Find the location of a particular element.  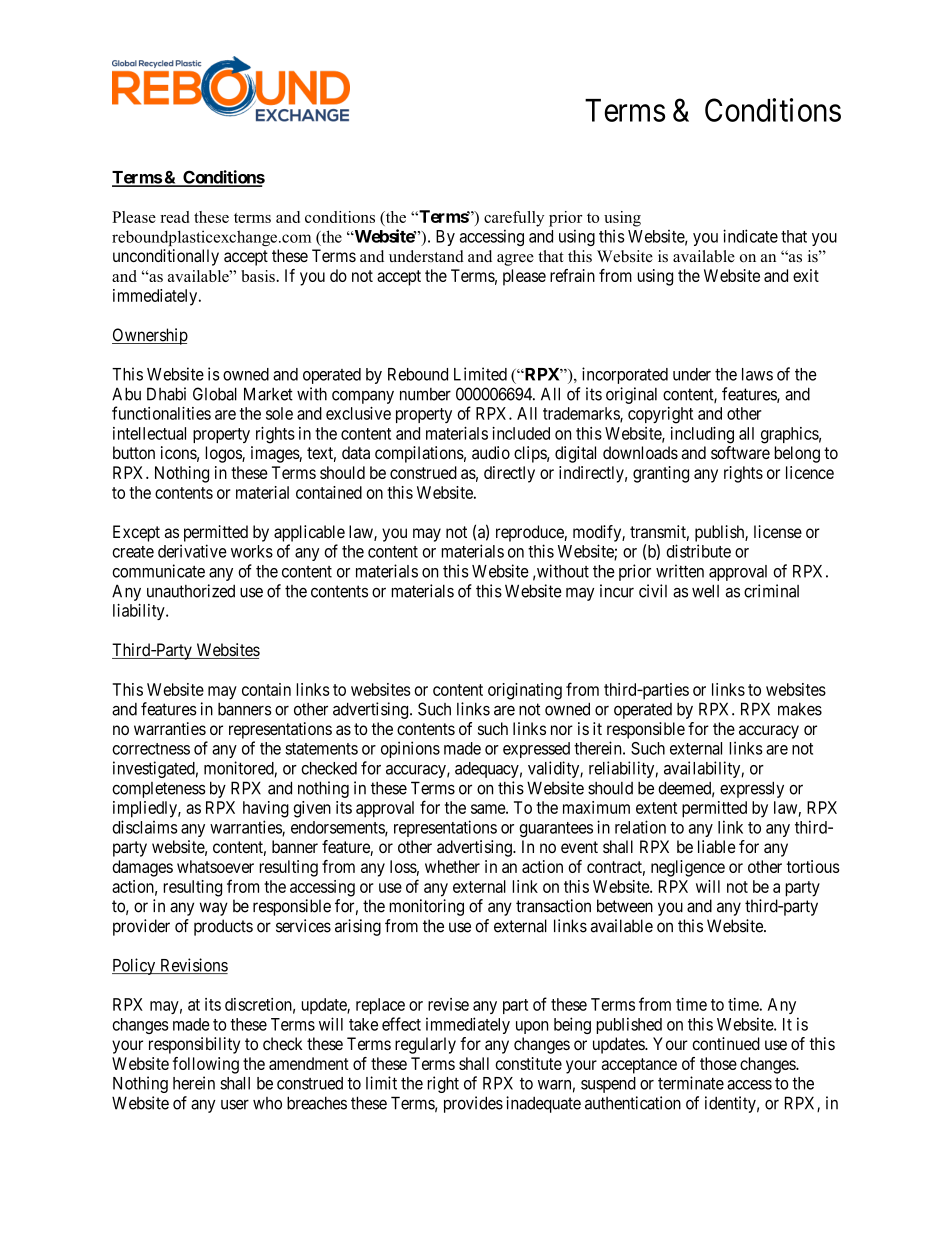

unconditionally is located at coordinates (166, 257).
